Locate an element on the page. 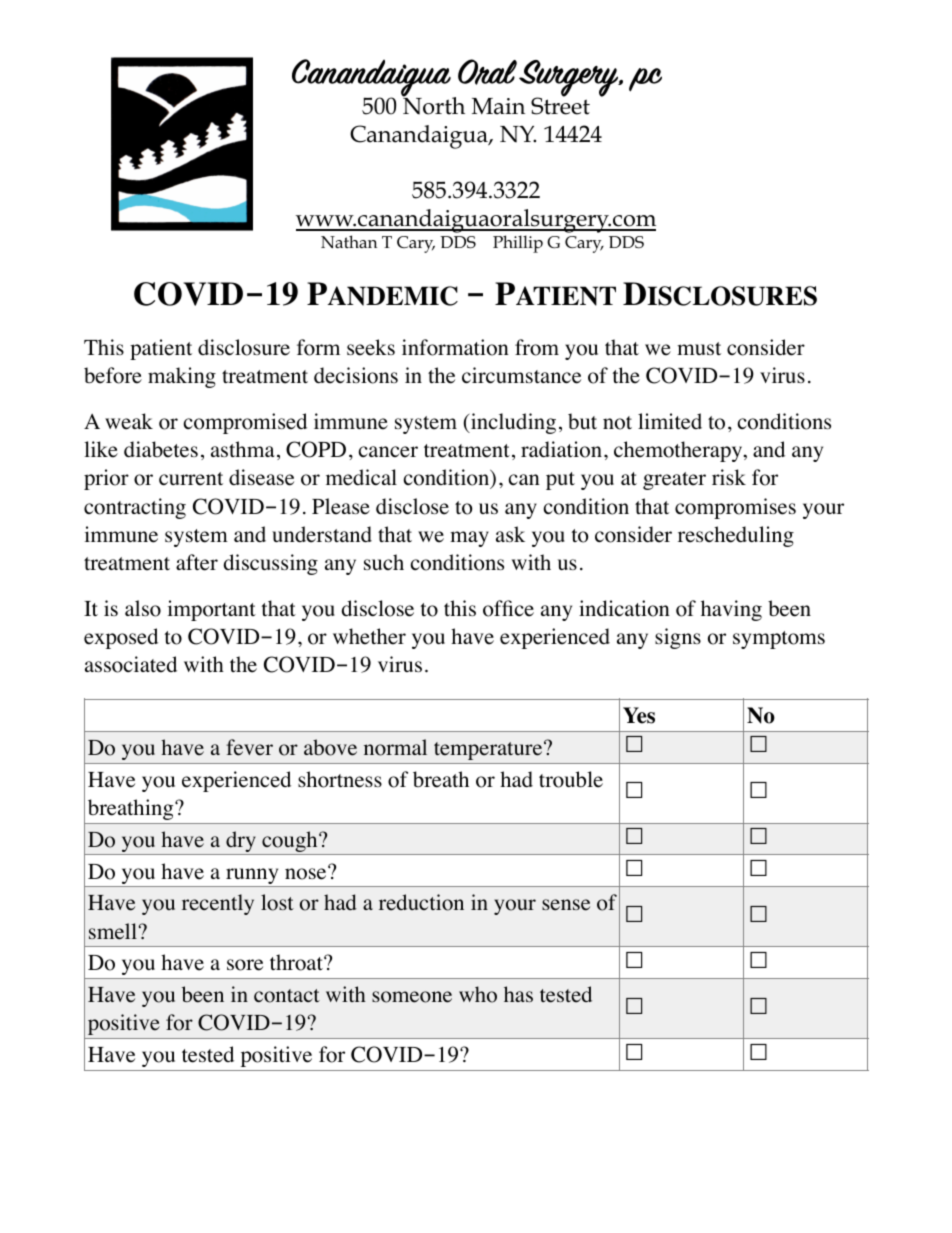 The width and height of the image is (952, 1233). normal is located at coordinates (395, 747).
